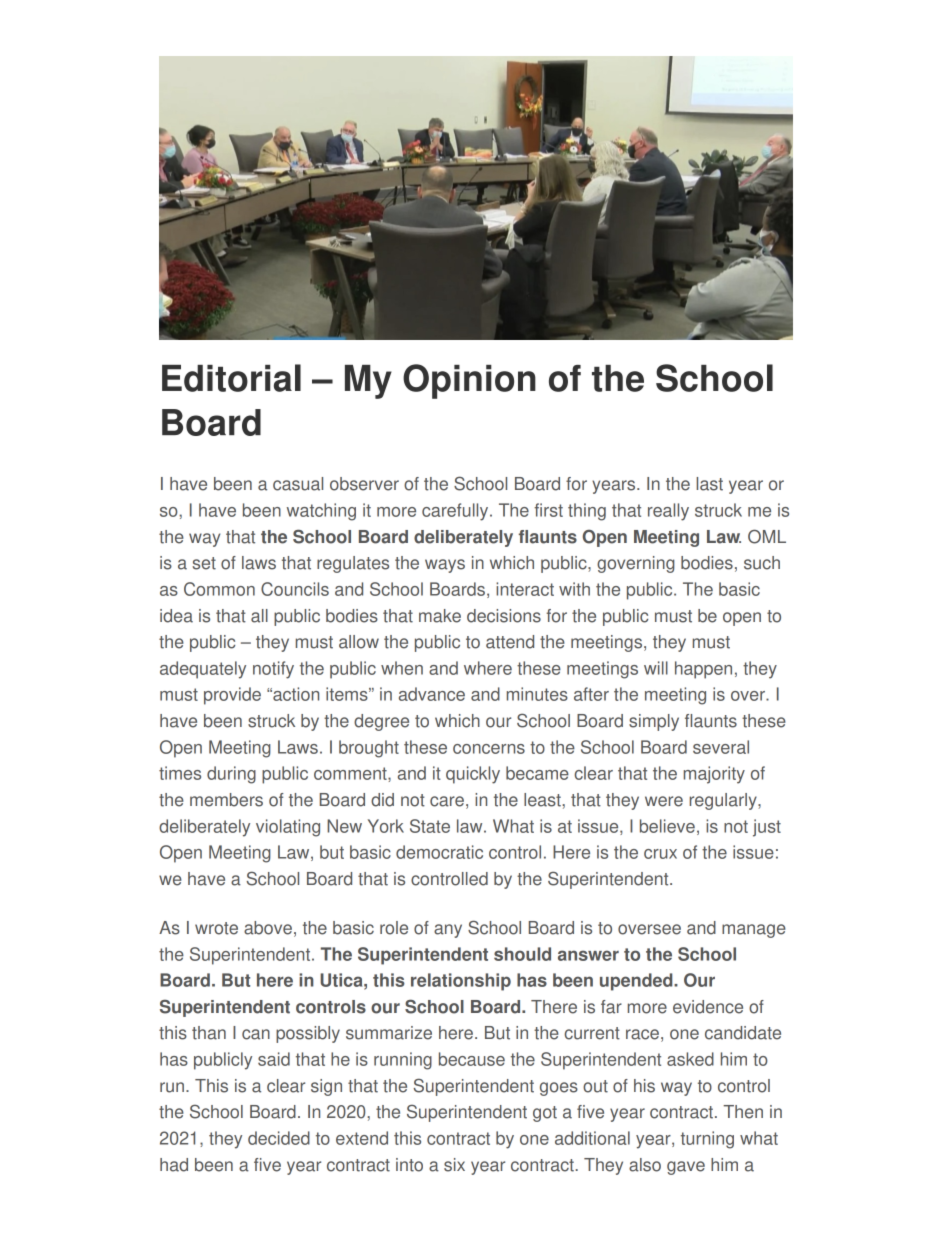  Describe the element at coordinates (510, 642) in the screenshot. I see `attend` at that location.
